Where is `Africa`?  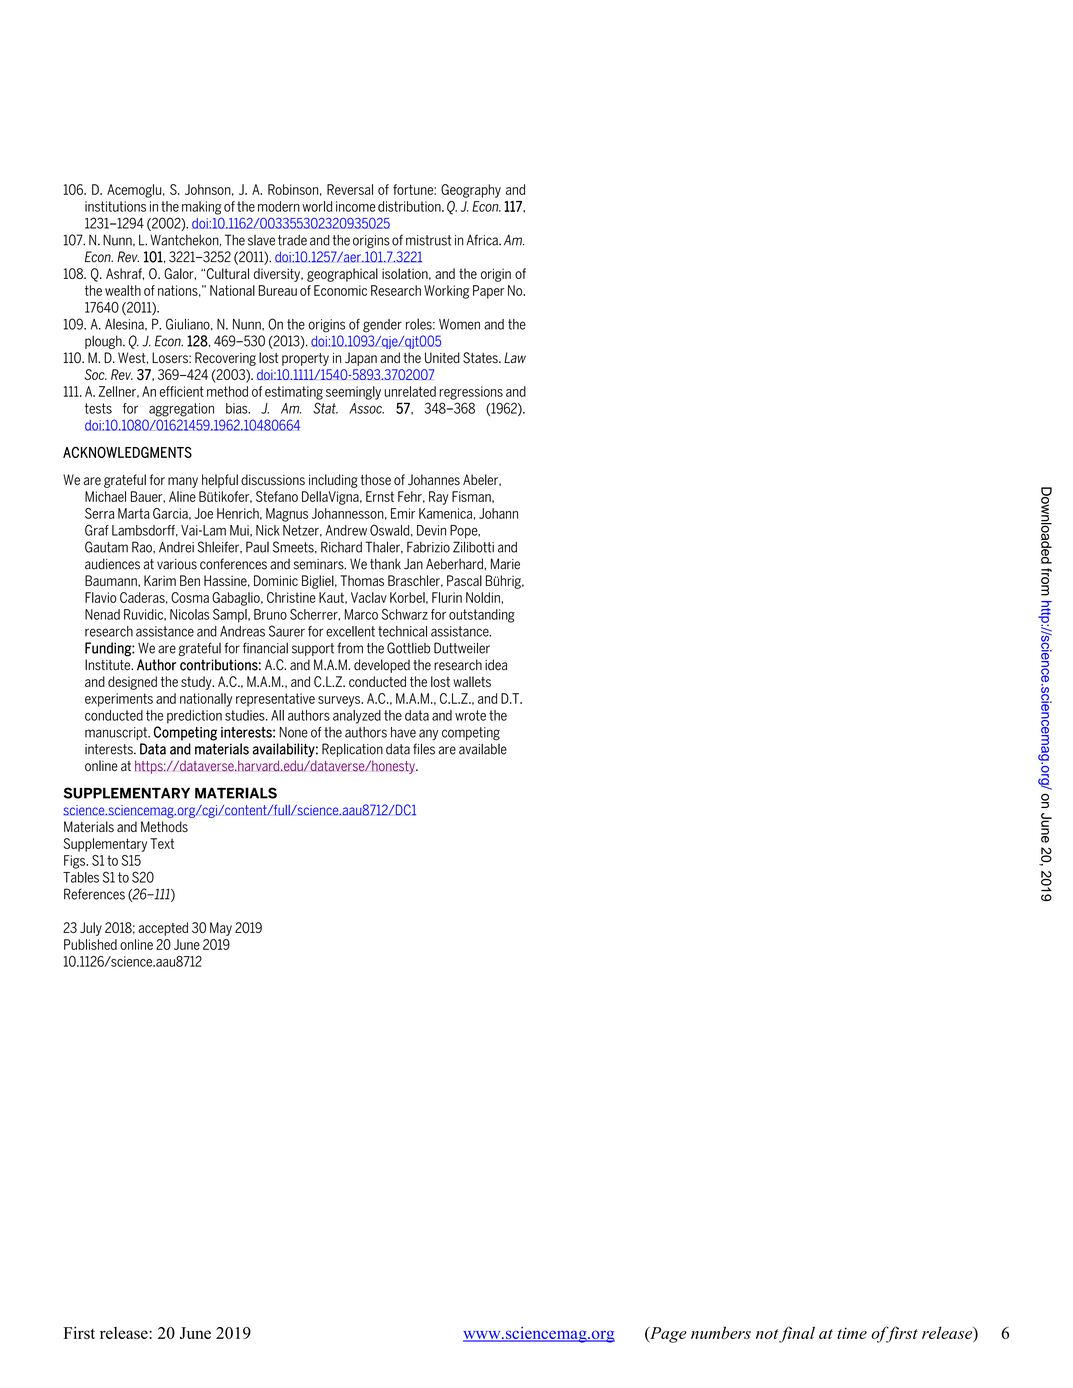
Africa is located at coordinates (483, 240).
